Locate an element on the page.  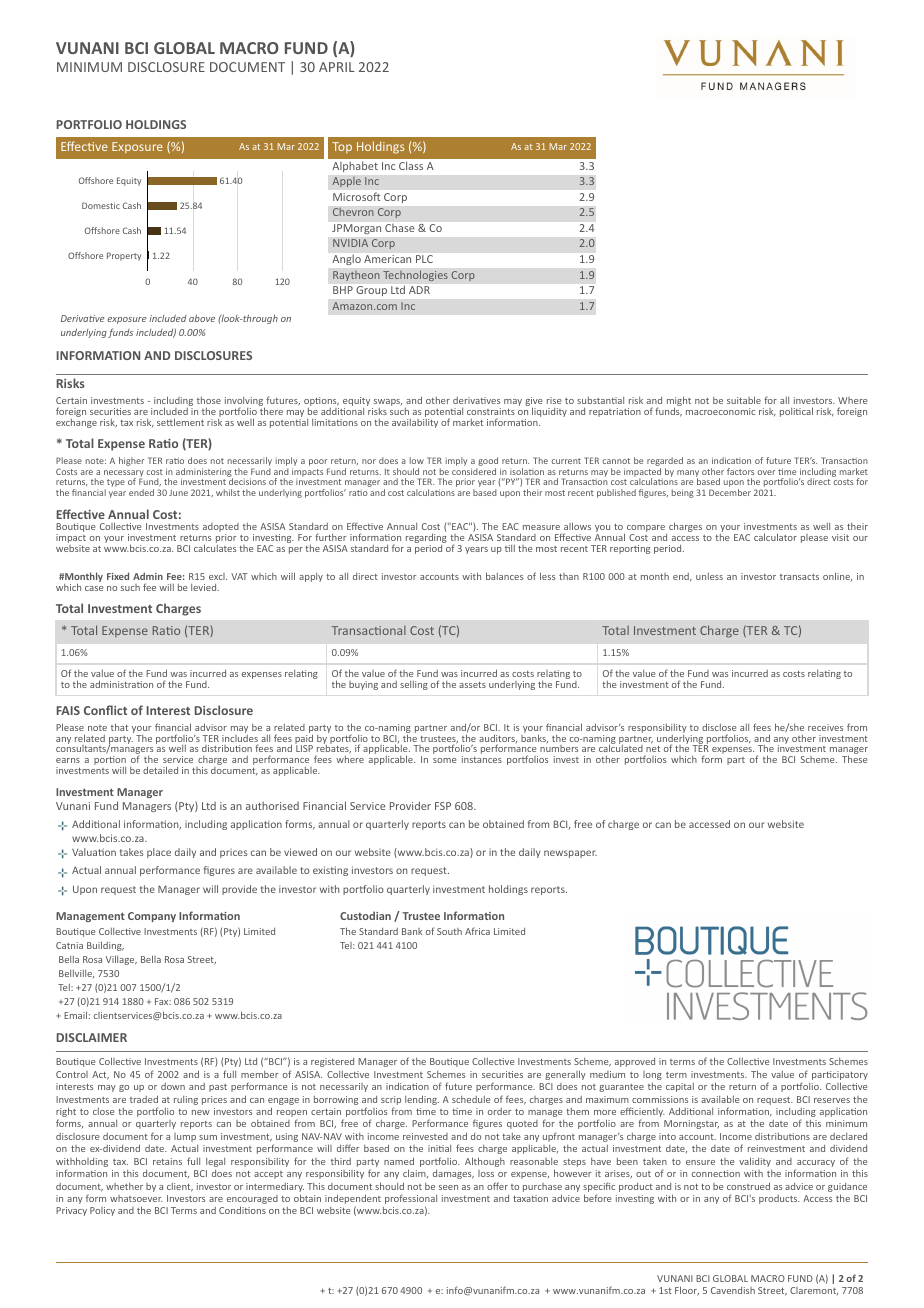
Village is located at coordinates (121, 960).
